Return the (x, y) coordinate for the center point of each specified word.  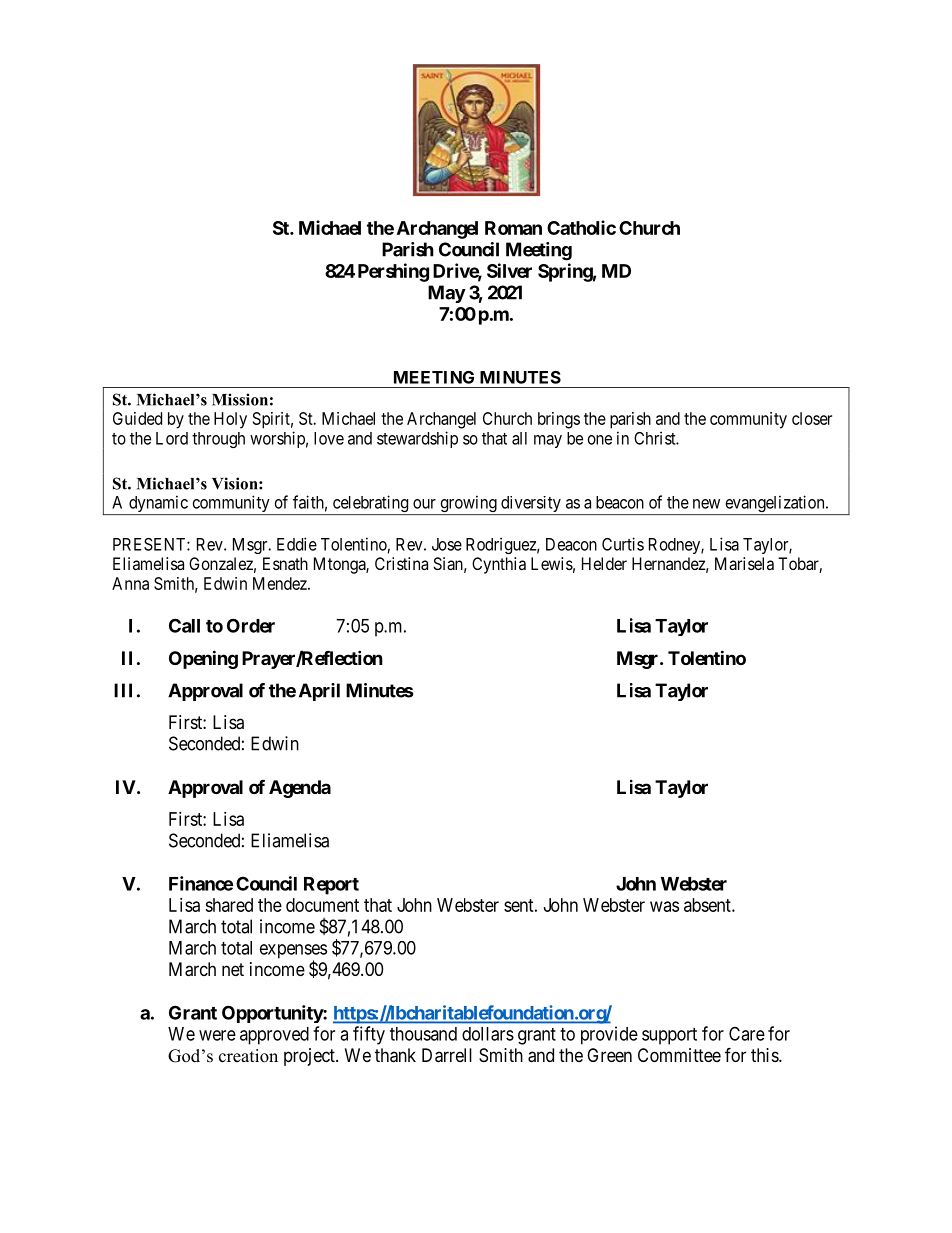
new (706, 504)
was (664, 906)
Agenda (300, 789)
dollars (488, 1034)
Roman (513, 228)
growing (468, 505)
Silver (509, 270)
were (217, 1035)
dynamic (158, 505)
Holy (230, 420)
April (319, 692)
